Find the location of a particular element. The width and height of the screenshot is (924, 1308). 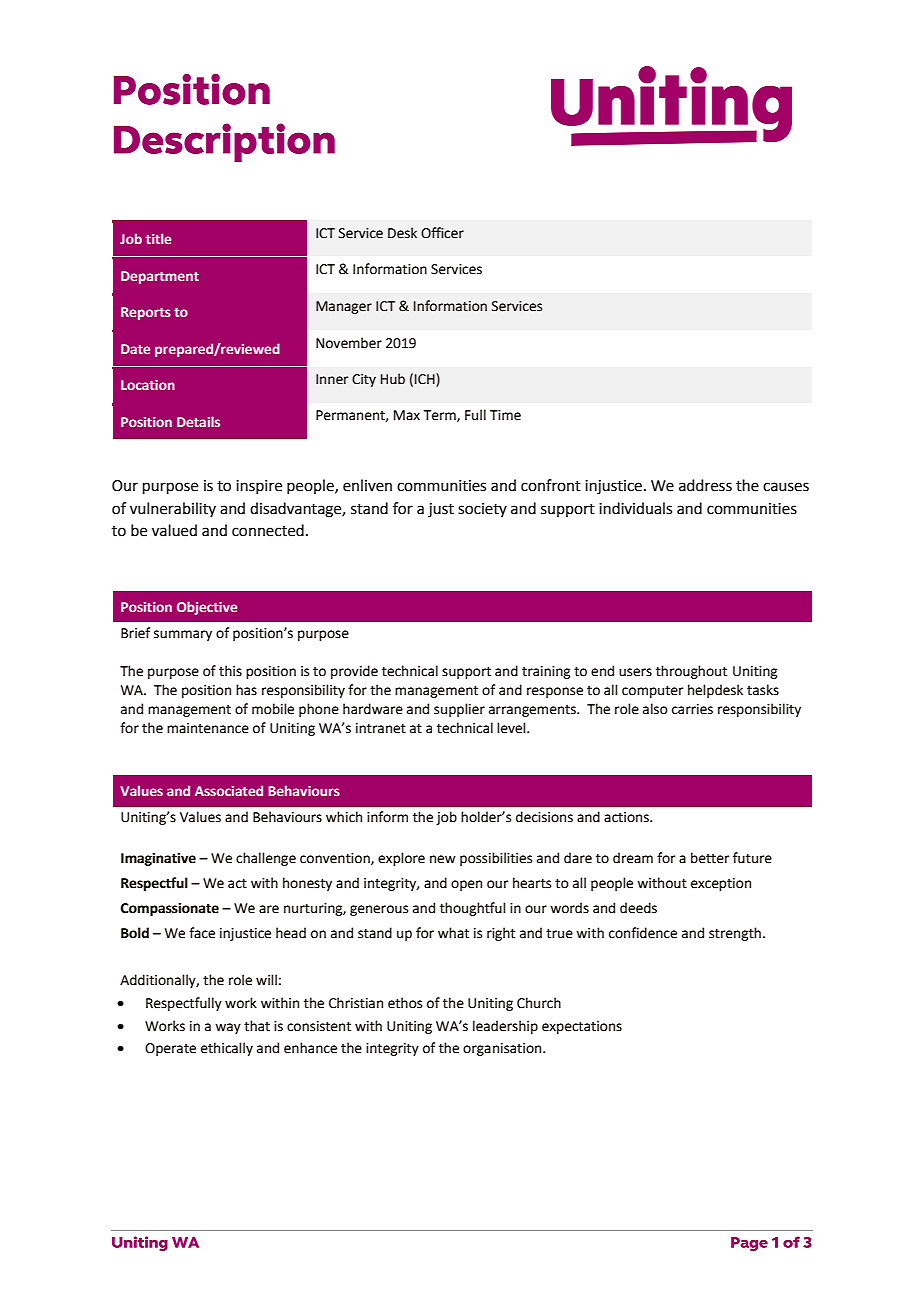

way is located at coordinates (228, 1028).
